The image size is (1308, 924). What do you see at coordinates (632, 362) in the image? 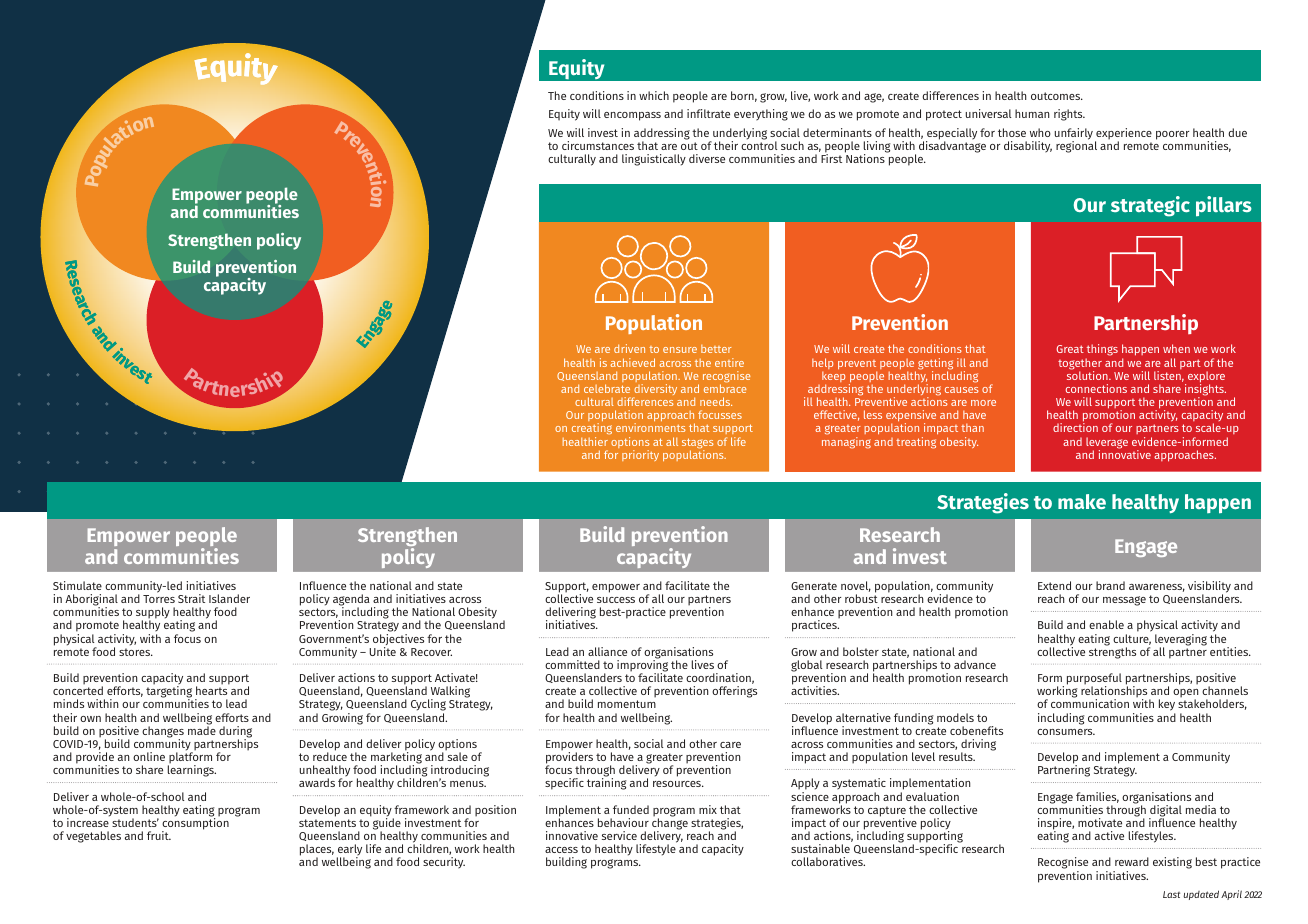
I see `achieved` at bounding box center [632, 362].
